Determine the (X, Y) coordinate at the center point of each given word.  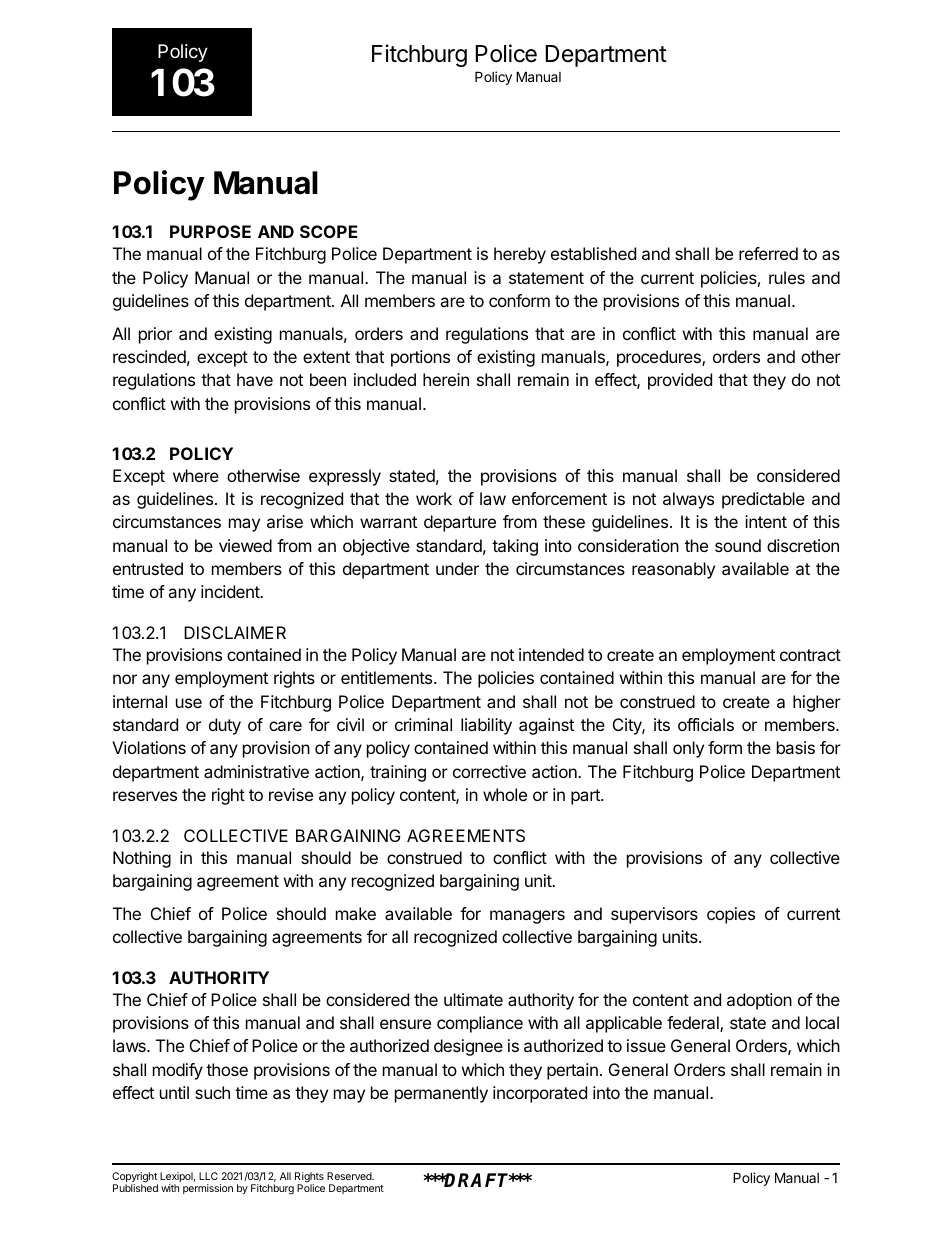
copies (731, 915)
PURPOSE (210, 231)
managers (527, 917)
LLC (208, 1176)
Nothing (142, 859)
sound (738, 545)
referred (768, 253)
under (457, 568)
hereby (520, 255)
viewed (245, 545)
